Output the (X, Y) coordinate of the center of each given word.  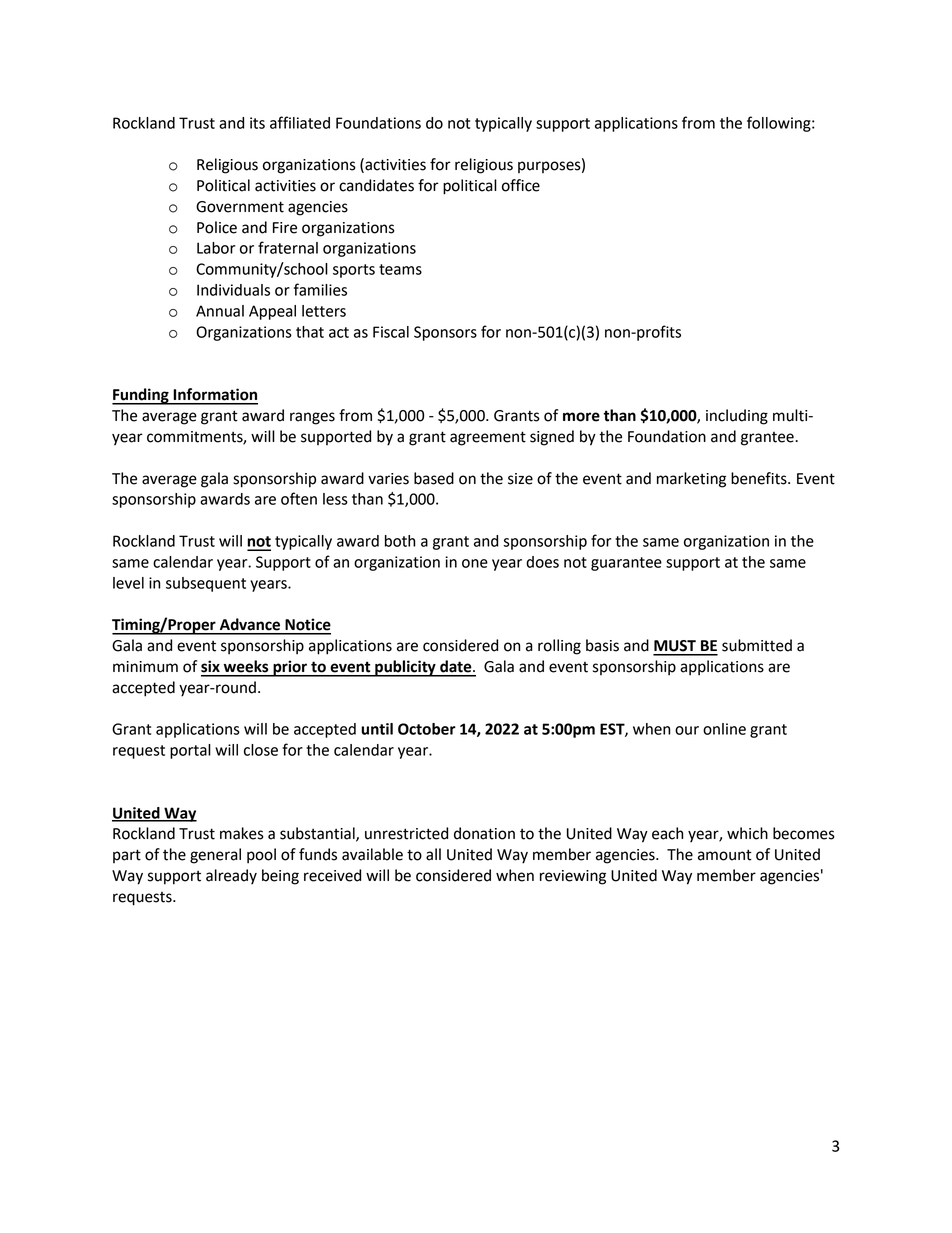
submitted (757, 645)
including (737, 417)
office (521, 185)
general (215, 856)
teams (400, 269)
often (299, 498)
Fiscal (391, 332)
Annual (220, 311)
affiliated (300, 122)
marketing (691, 480)
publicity (405, 668)
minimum (145, 667)
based (434, 478)
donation (484, 833)
